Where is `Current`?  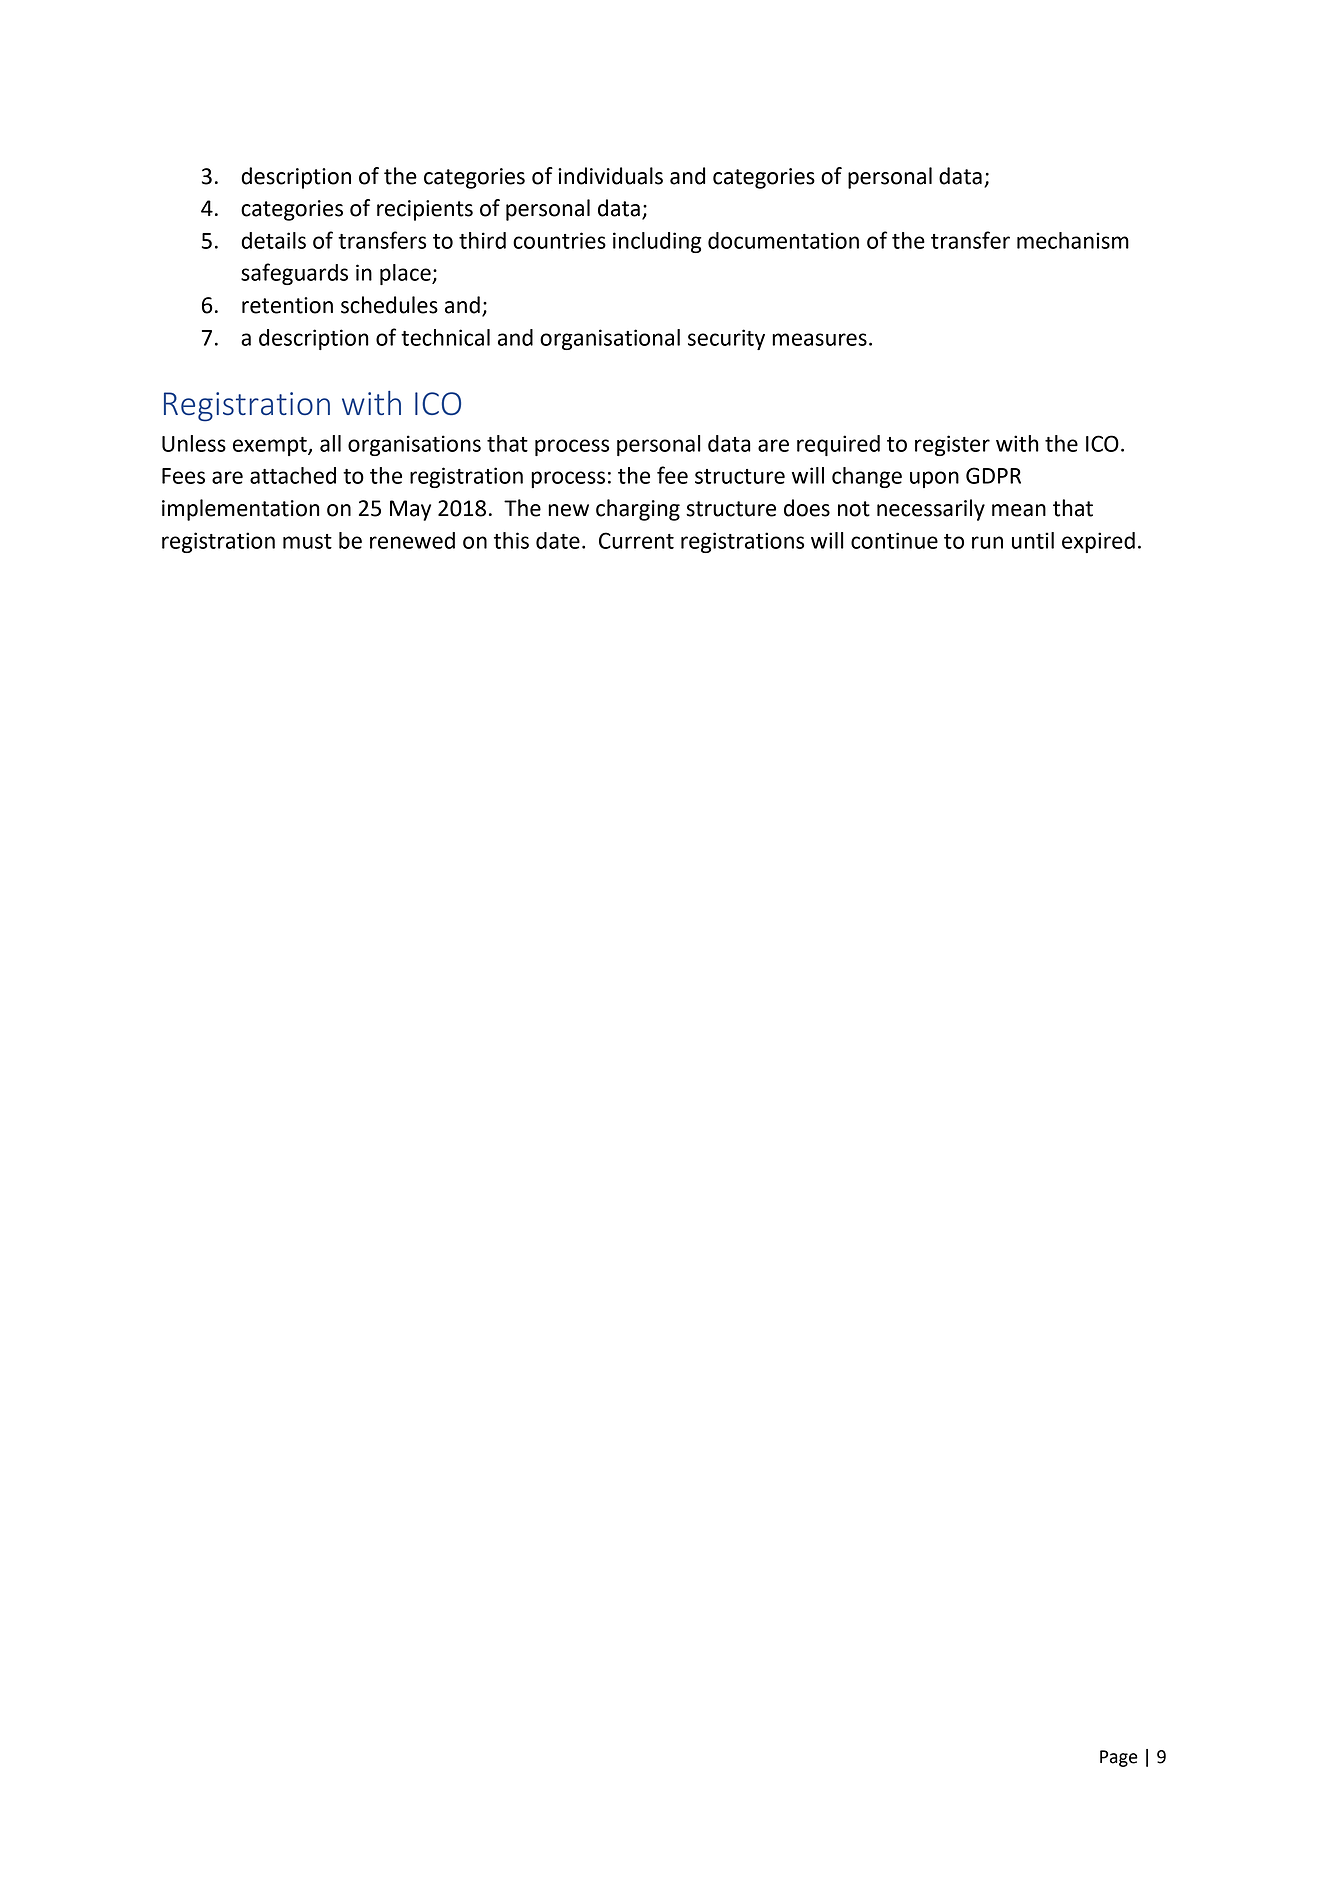 Current is located at coordinates (636, 540).
